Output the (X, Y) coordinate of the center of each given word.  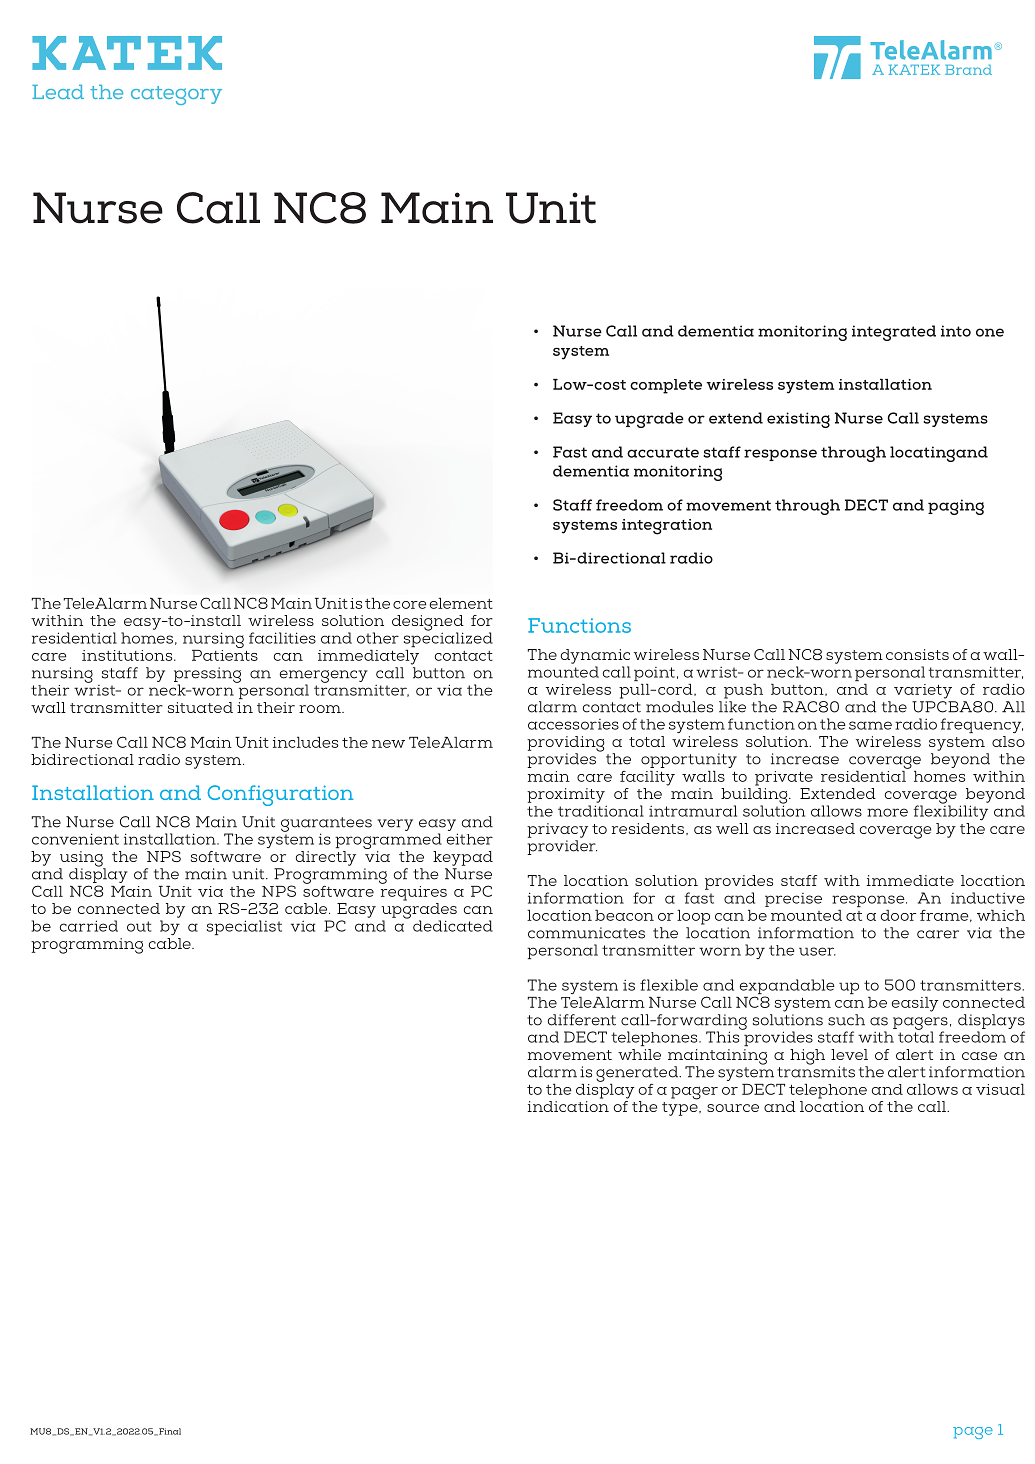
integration (667, 527)
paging (956, 507)
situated (200, 707)
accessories (573, 724)
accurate (663, 452)
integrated (894, 333)
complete (666, 386)
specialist (244, 927)
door (898, 915)
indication (568, 1106)
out (139, 926)
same (870, 725)
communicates (586, 933)
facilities (282, 638)
